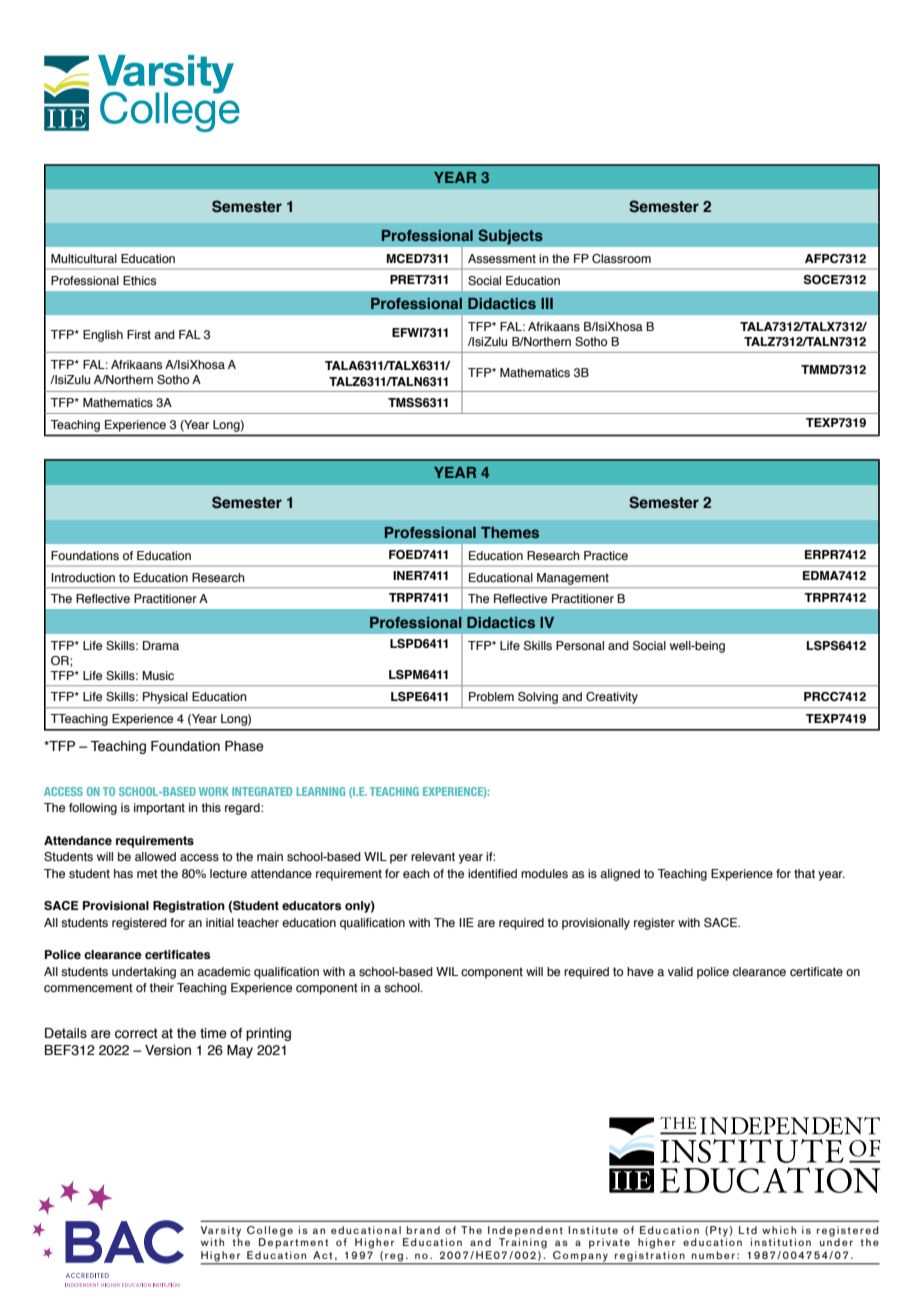 Image resolution: width=924 pixels, height=1308 pixels. What do you see at coordinates (222, 1257) in the screenshot?
I see `Higher` at bounding box center [222, 1257].
